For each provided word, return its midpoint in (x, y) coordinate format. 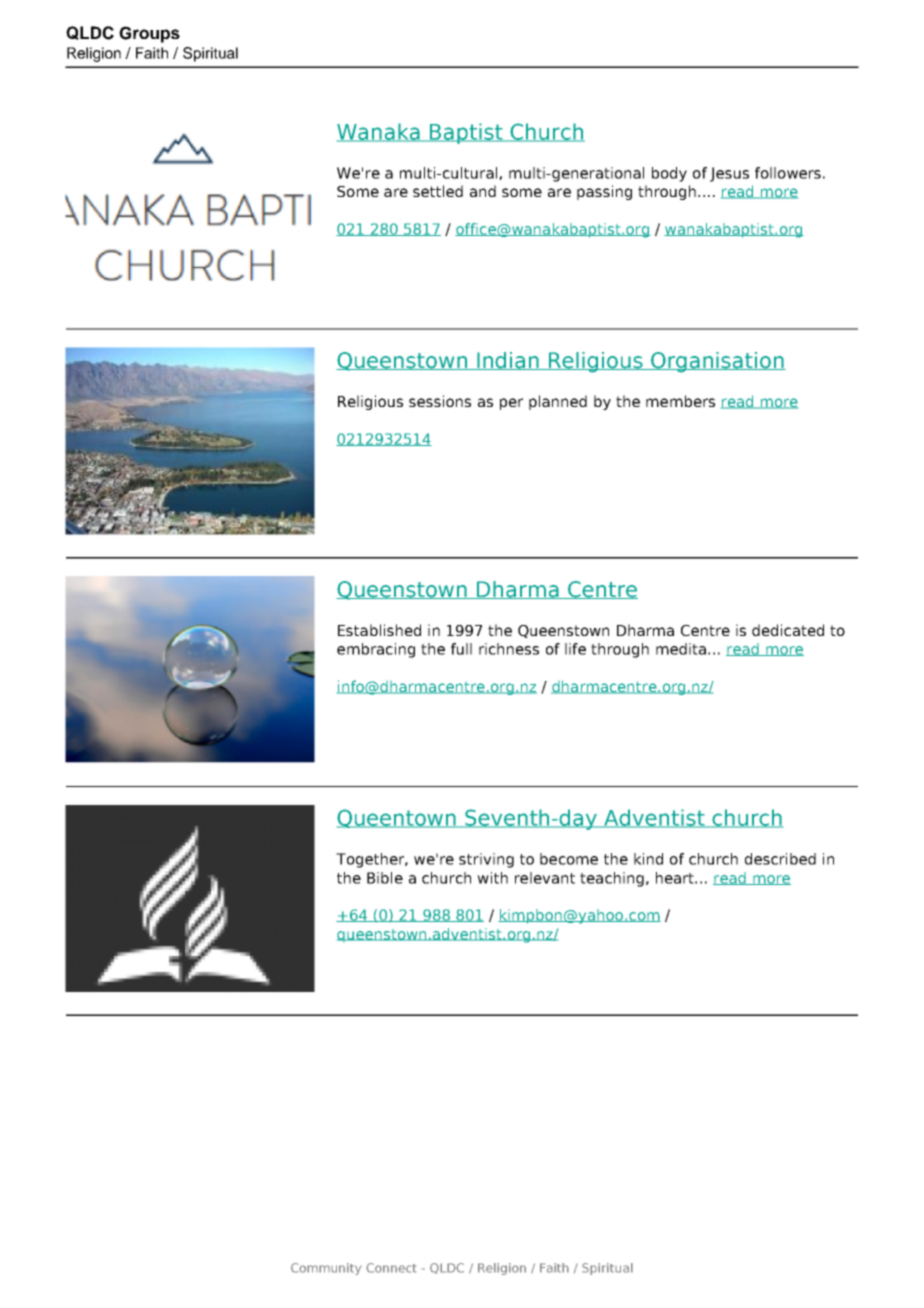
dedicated (788, 630)
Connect (391, 1268)
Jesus (729, 174)
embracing (376, 650)
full (461, 649)
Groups (149, 34)
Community (326, 1269)
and (483, 191)
